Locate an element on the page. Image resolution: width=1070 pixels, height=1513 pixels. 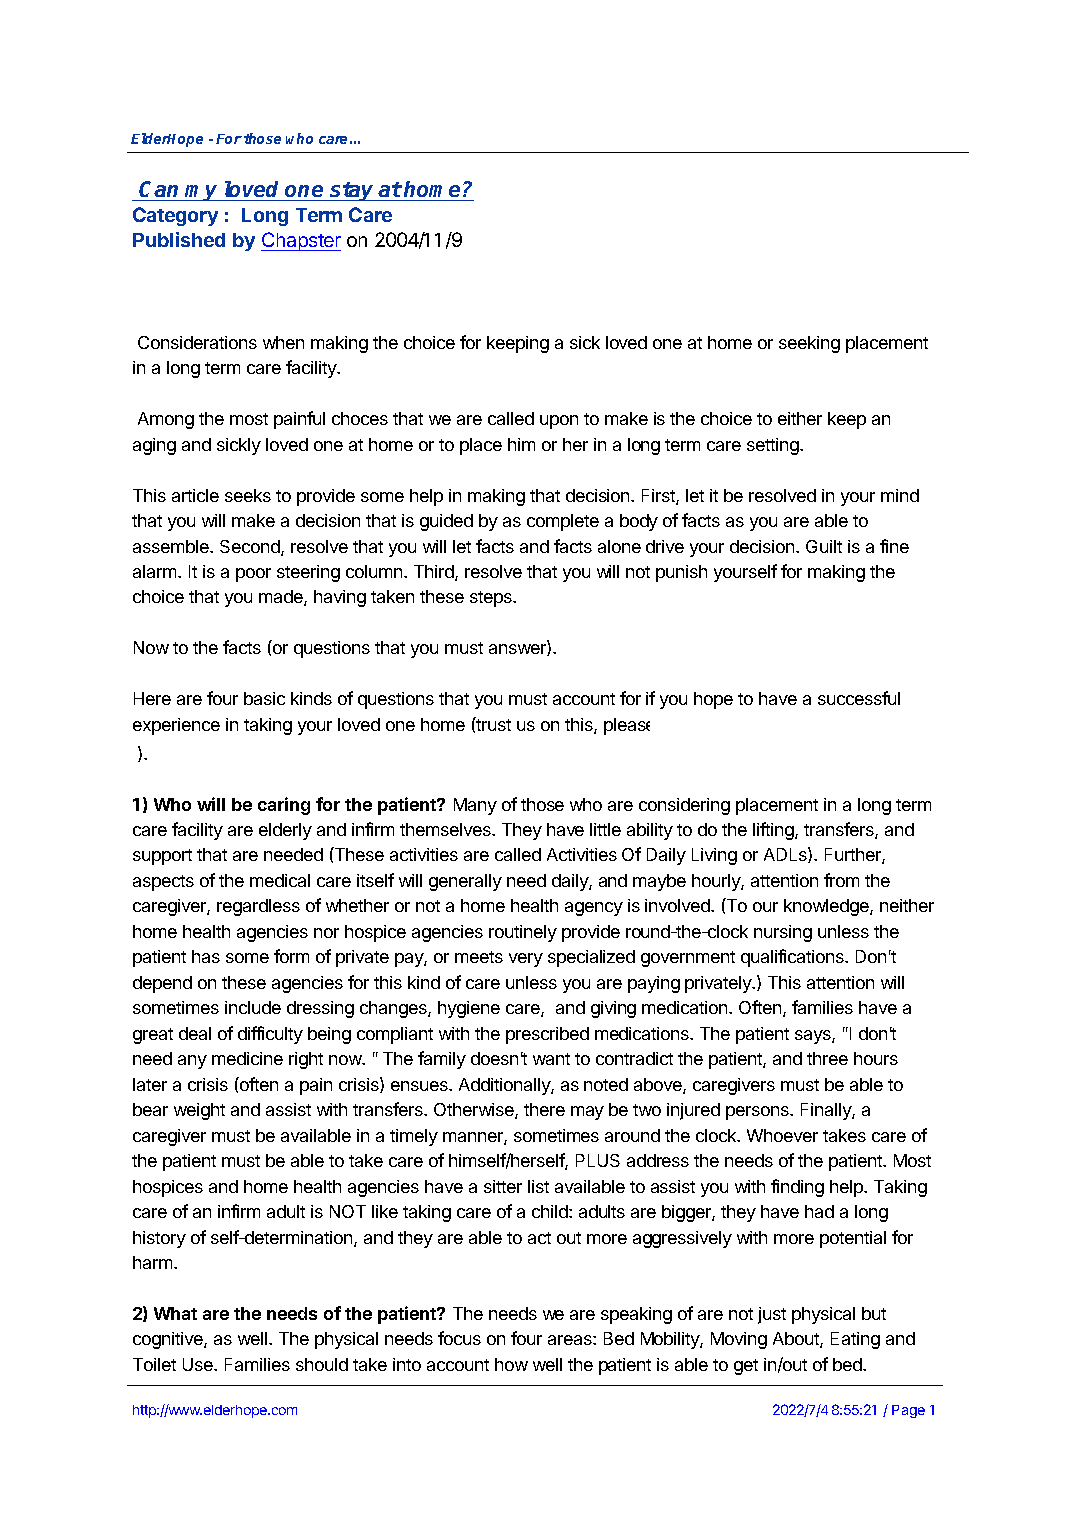
Eating is located at coordinates (855, 1340).
